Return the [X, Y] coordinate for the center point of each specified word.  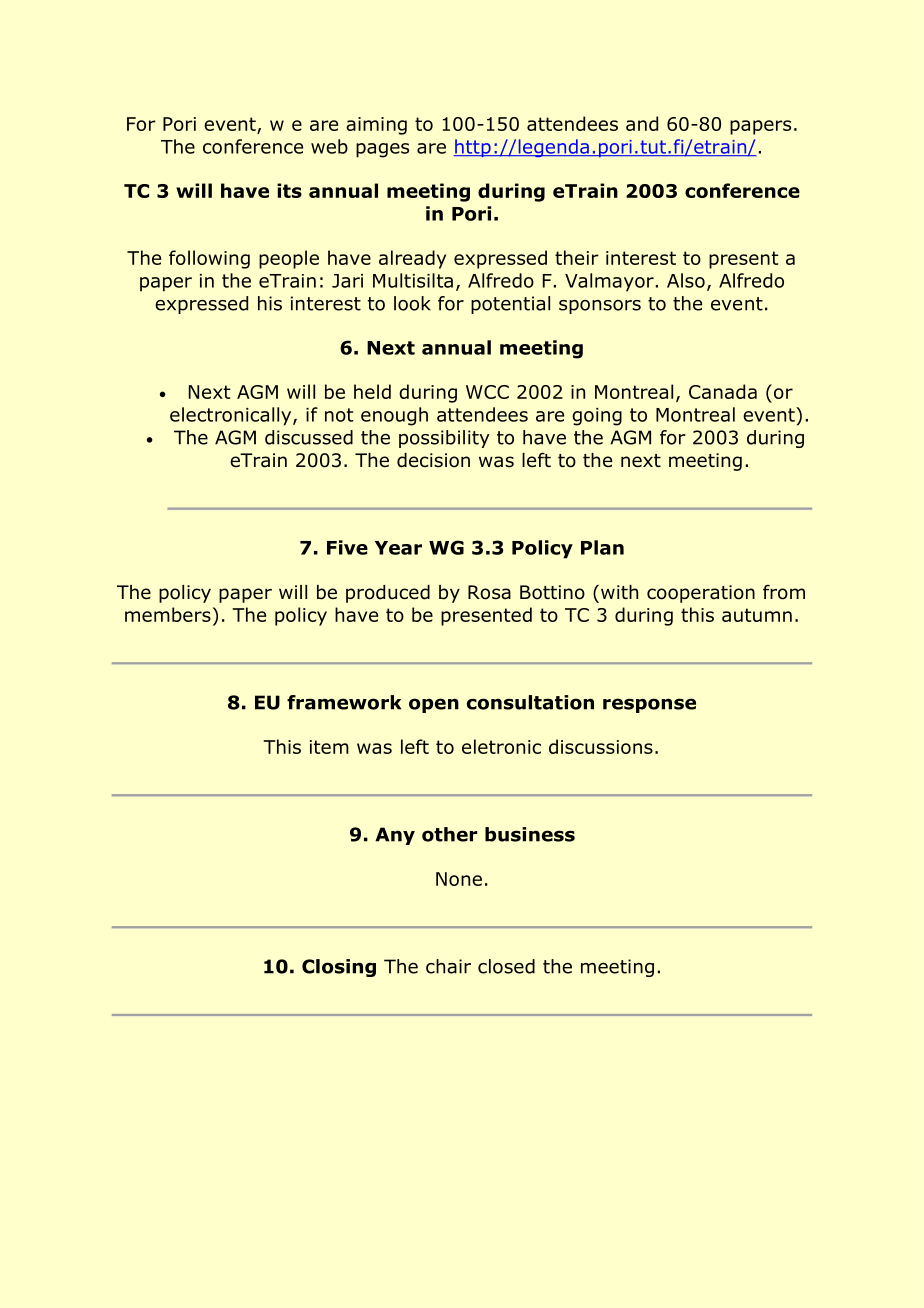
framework [344, 702]
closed [506, 966]
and [642, 123]
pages [382, 150]
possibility [444, 439]
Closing [339, 968]
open [434, 705]
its [289, 190]
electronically [232, 416]
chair [448, 966]
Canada [723, 391]
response [649, 705]
